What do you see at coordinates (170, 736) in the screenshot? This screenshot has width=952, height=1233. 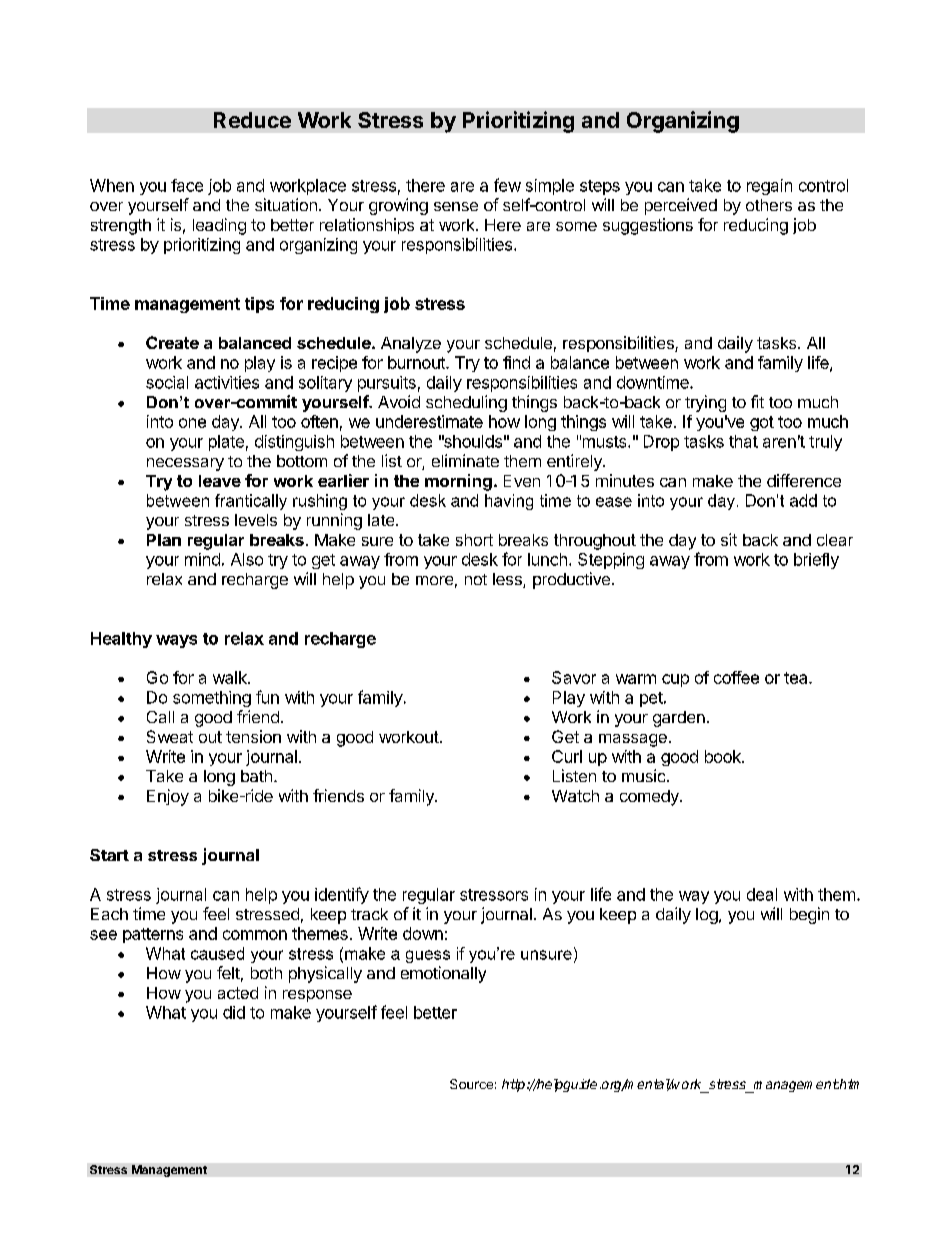 I see `Sweat` at bounding box center [170, 736].
